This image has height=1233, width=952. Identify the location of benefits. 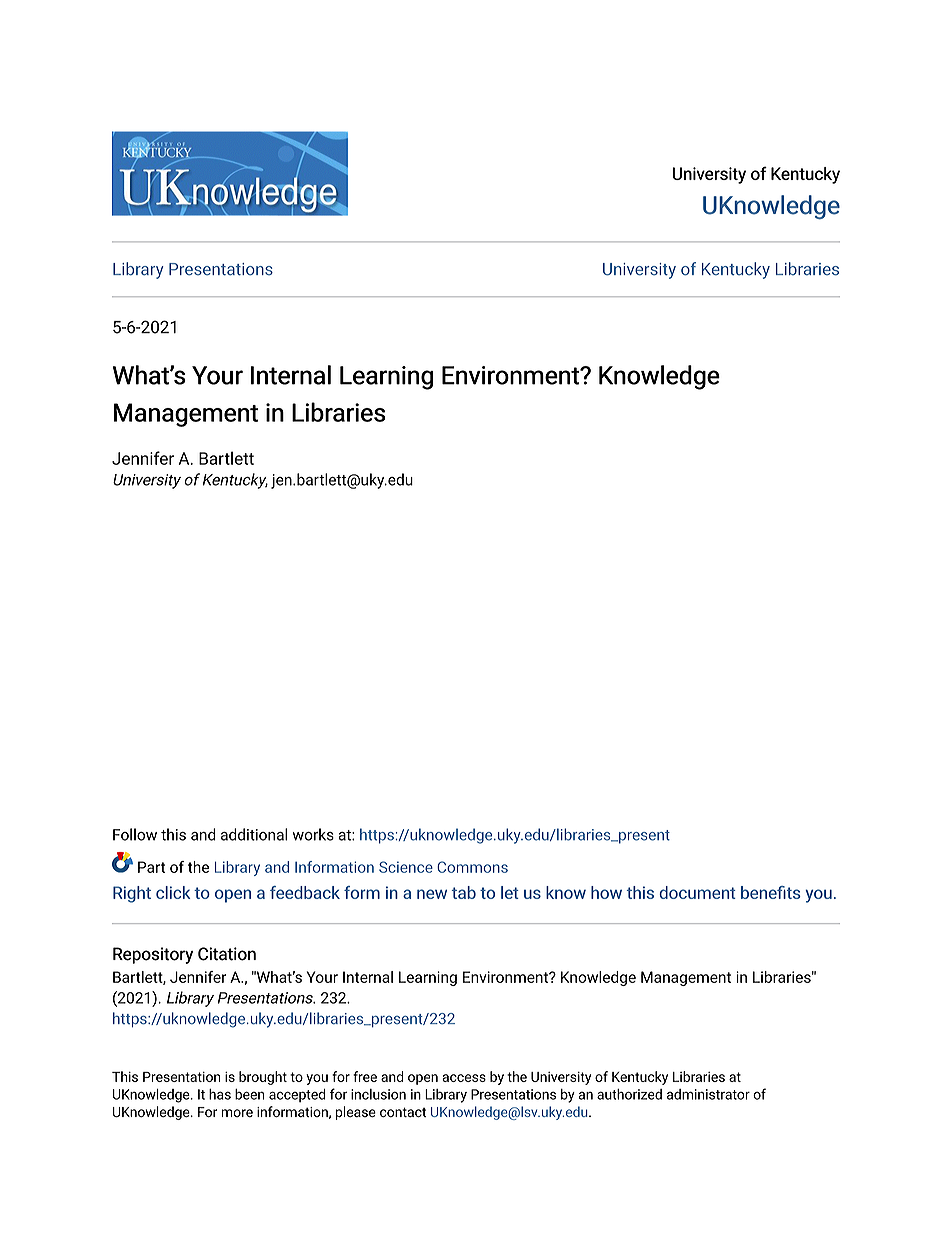
(771, 892).
